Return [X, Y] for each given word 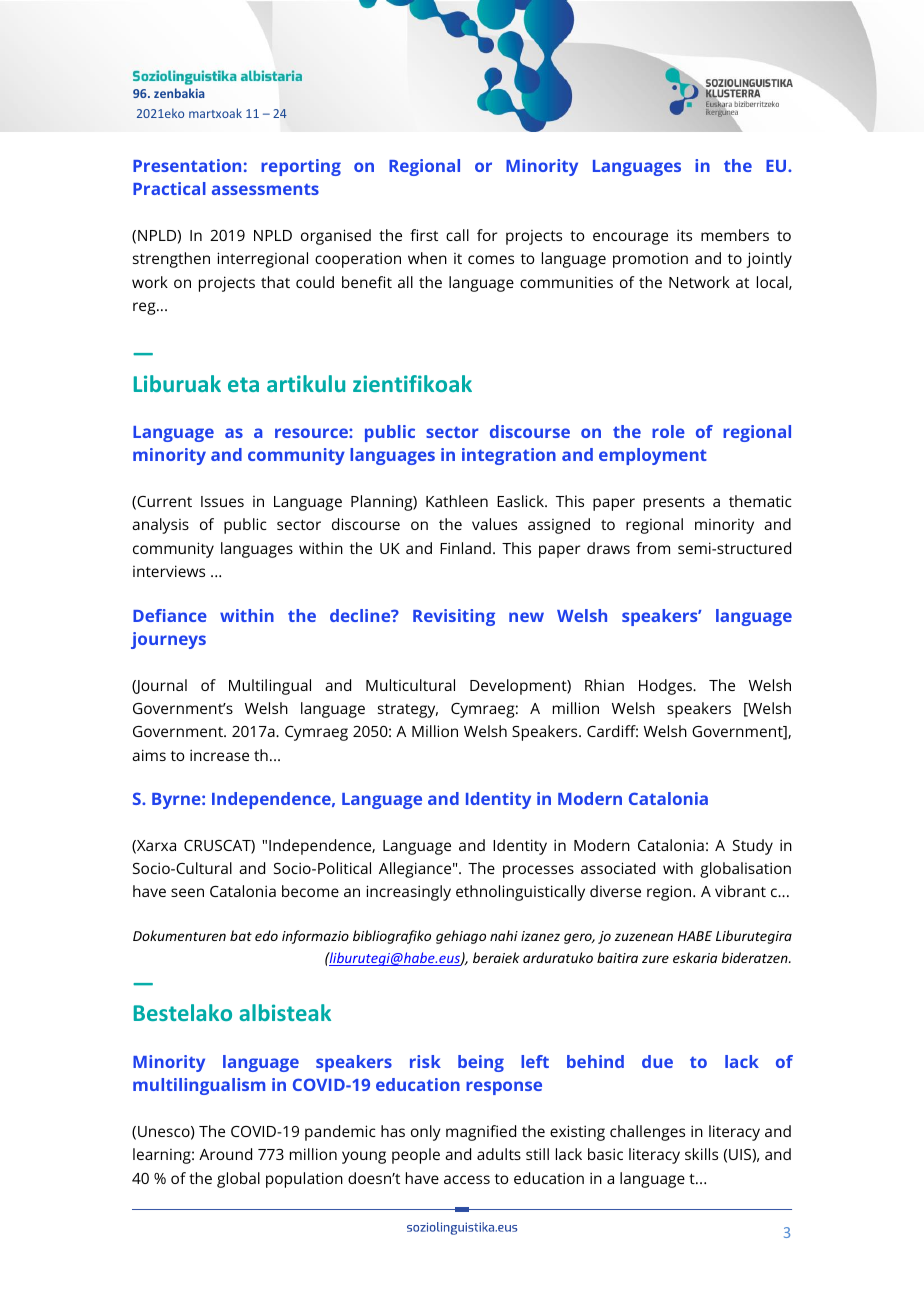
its [684, 235]
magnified [481, 1133]
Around [225, 1154]
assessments [265, 189]
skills [701, 1154]
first [424, 235]
